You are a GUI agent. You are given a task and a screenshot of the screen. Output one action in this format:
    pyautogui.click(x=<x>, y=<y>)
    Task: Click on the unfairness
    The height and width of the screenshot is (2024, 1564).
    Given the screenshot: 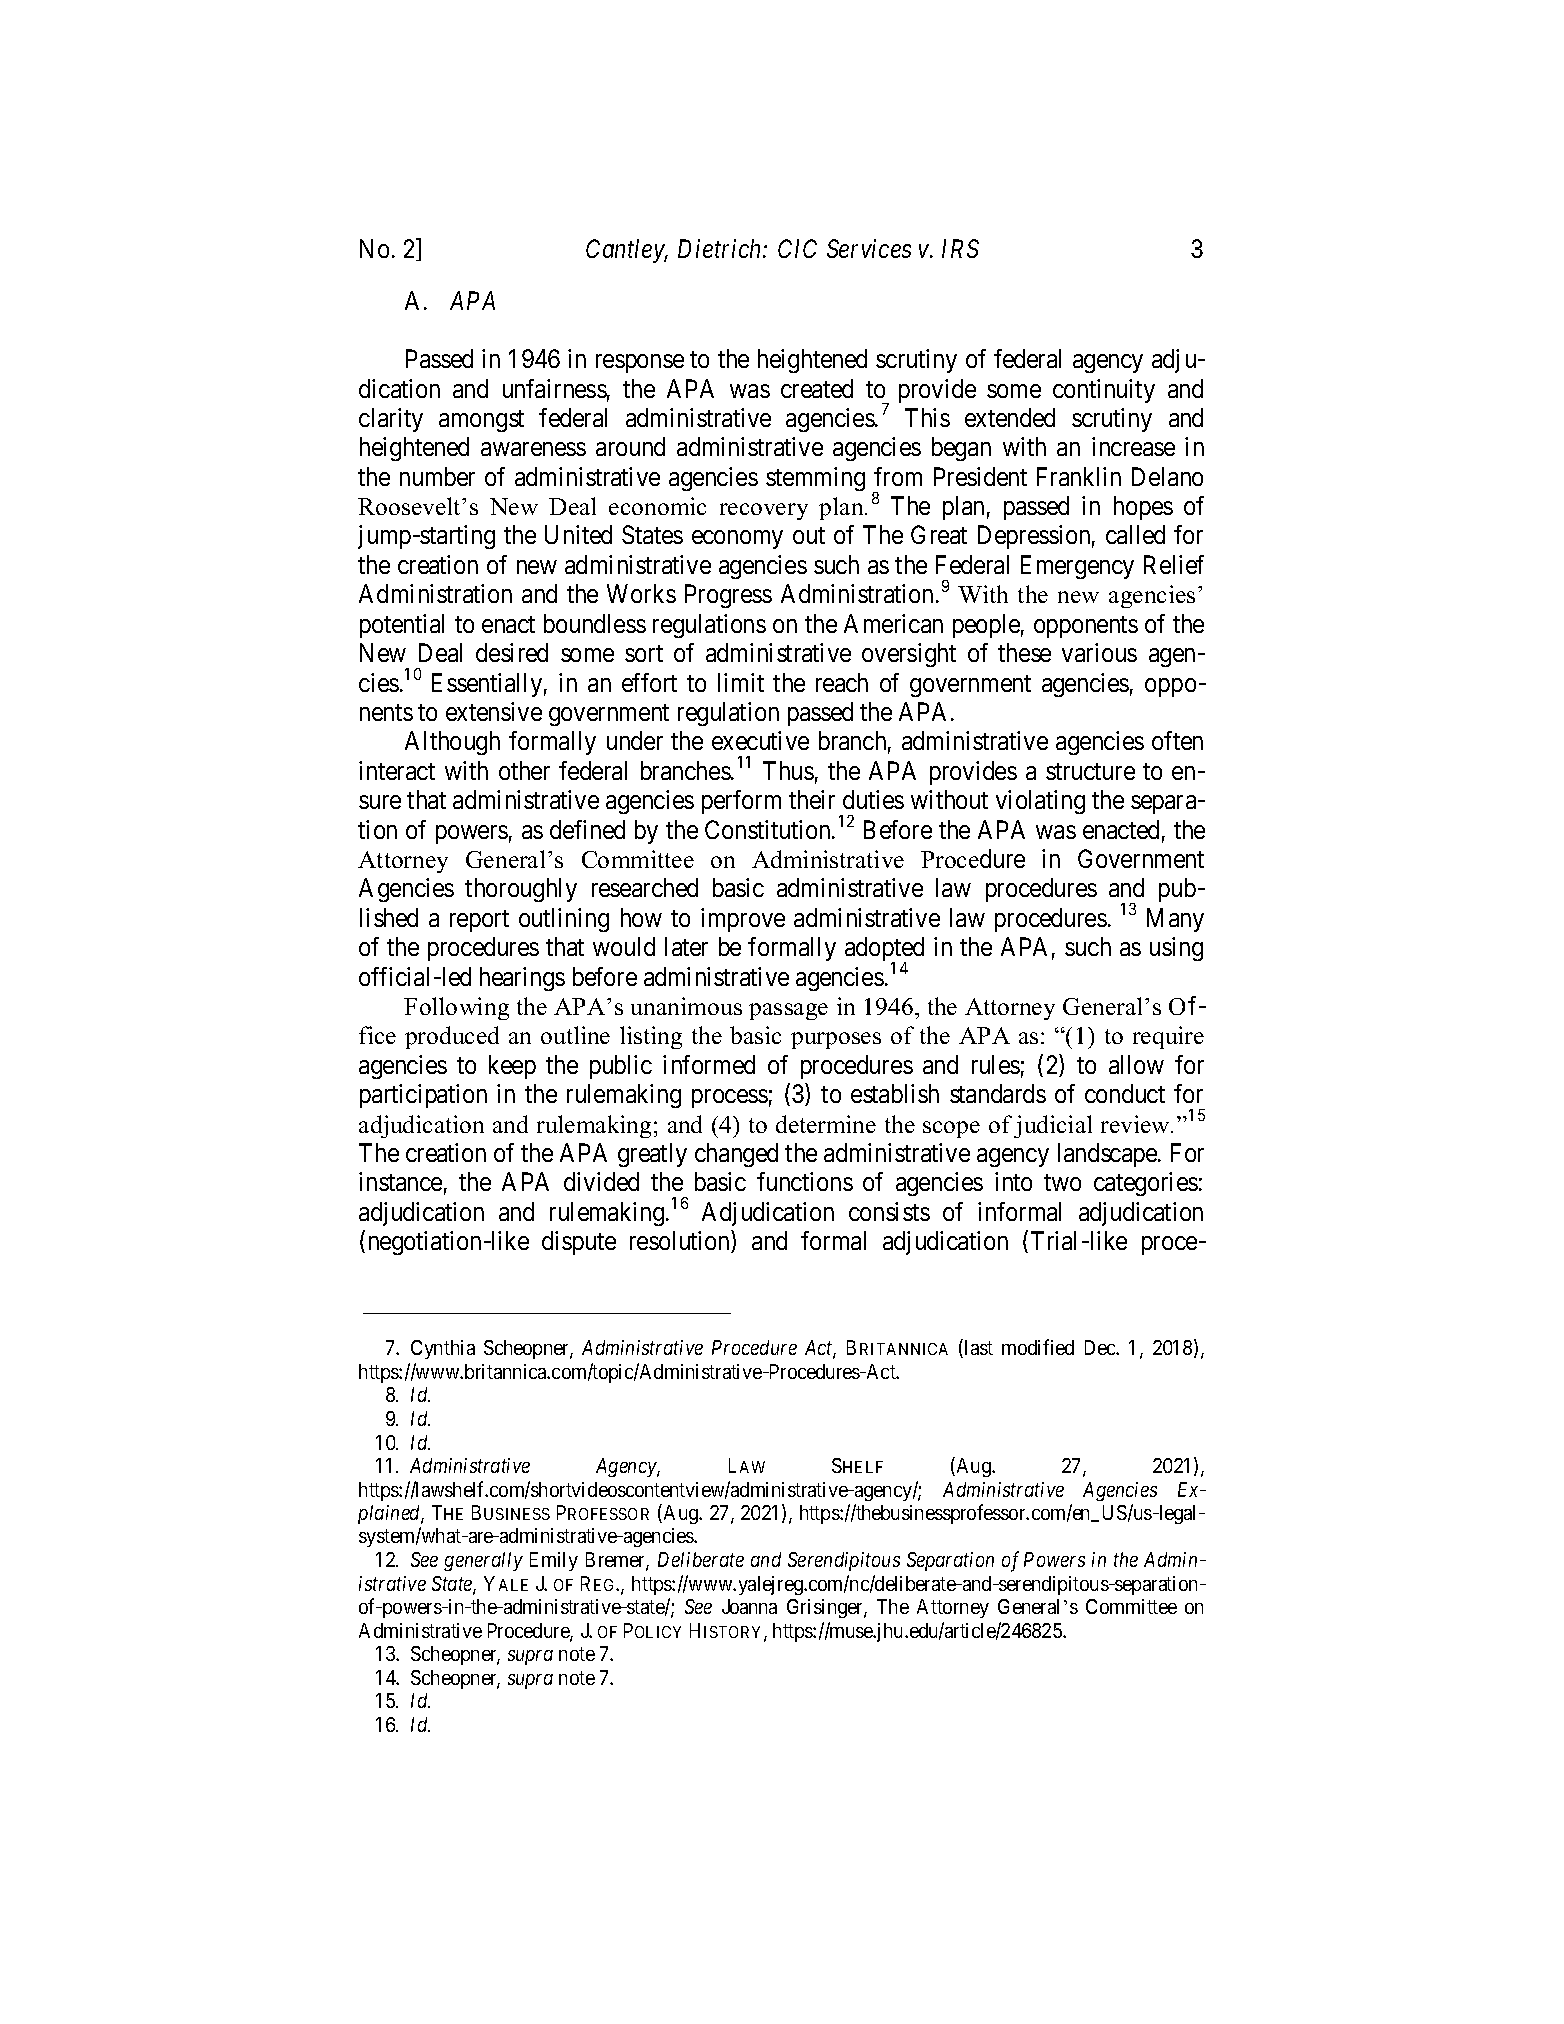 What is the action you would take?
    pyautogui.click(x=555, y=388)
